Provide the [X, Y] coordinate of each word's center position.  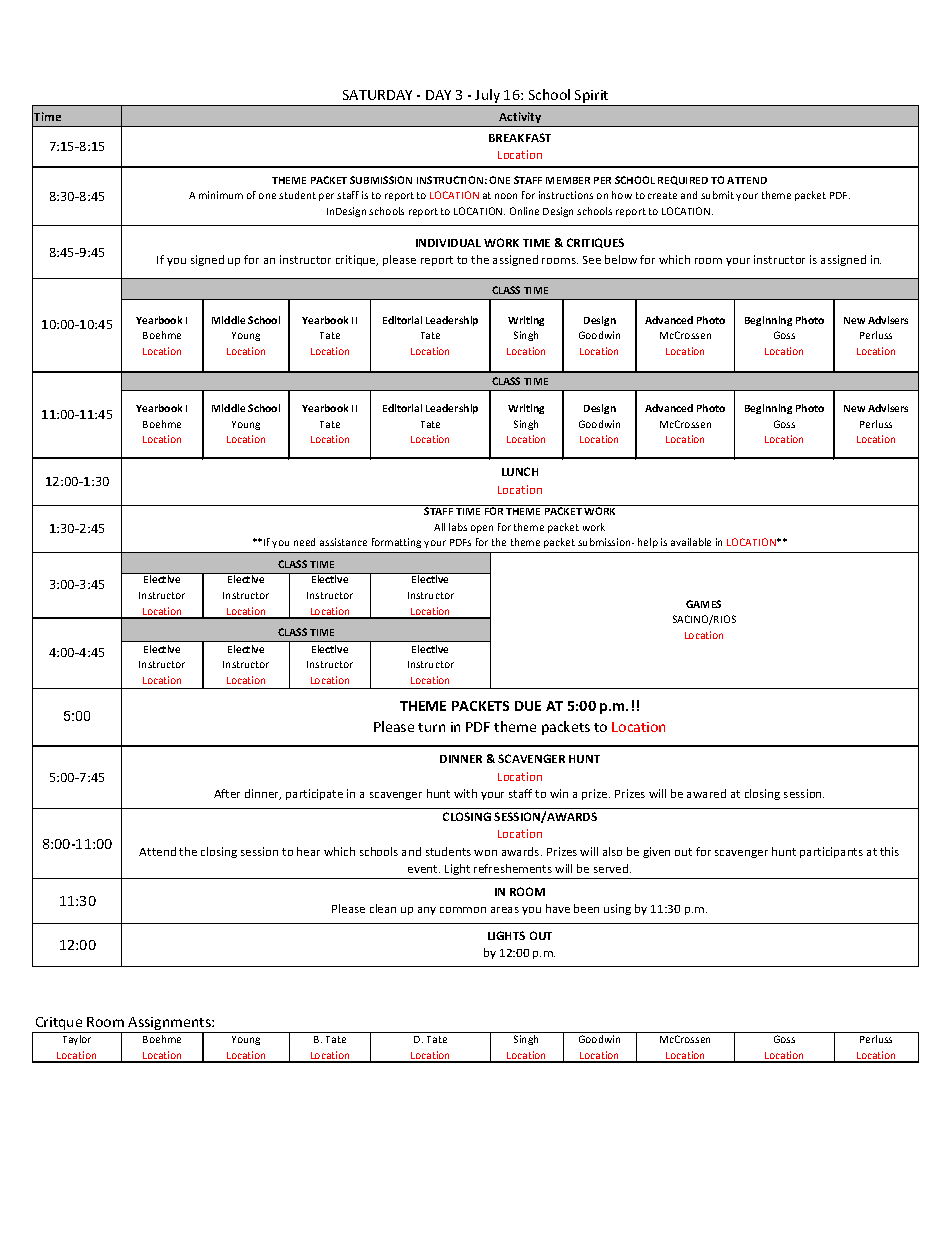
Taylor [77, 1040]
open [482, 529]
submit [717, 195]
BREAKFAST [520, 137]
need [304, 542]
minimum [221, 195]
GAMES [703, 604]
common [463, 910]
